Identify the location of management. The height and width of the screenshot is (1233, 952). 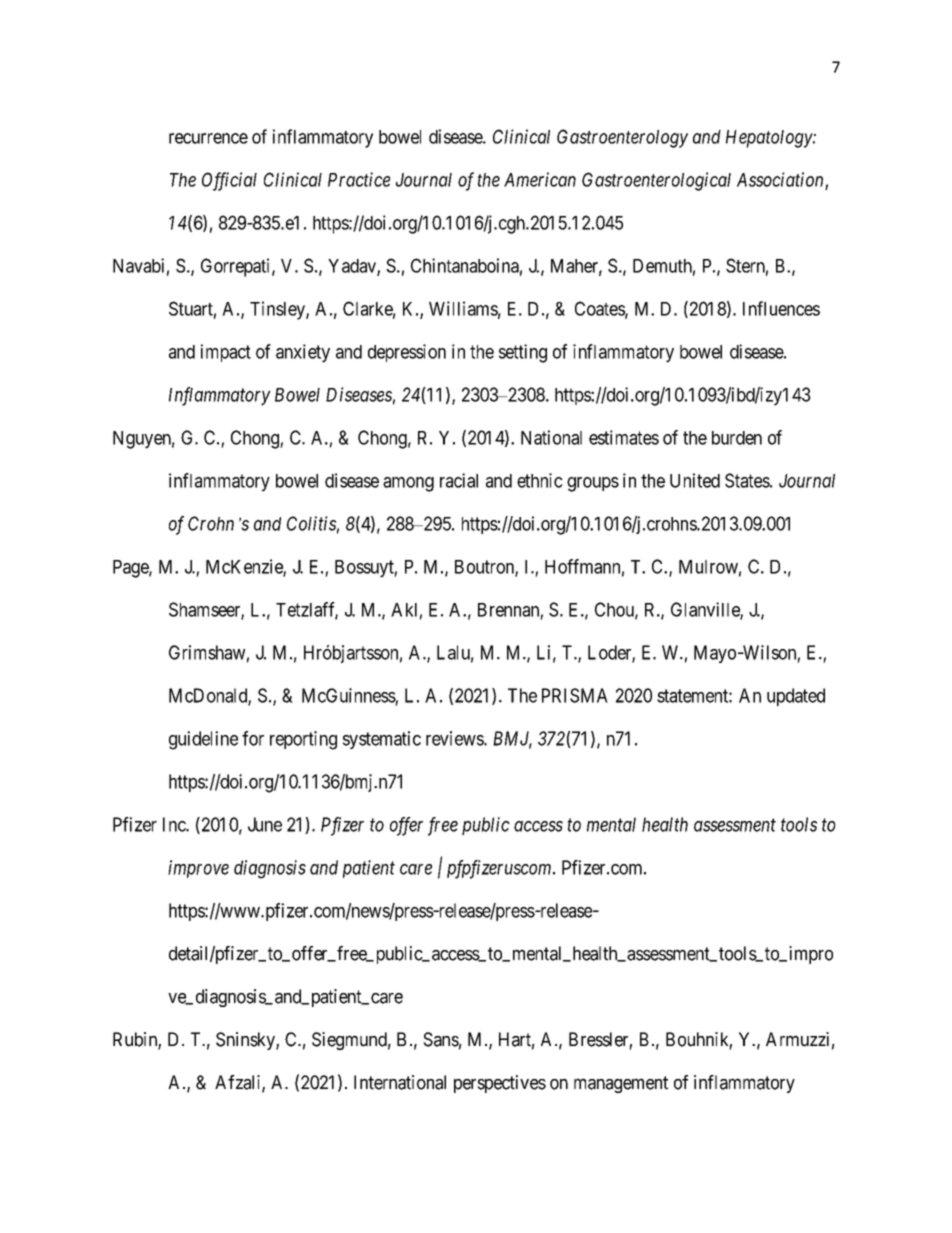
(621, 1084).
